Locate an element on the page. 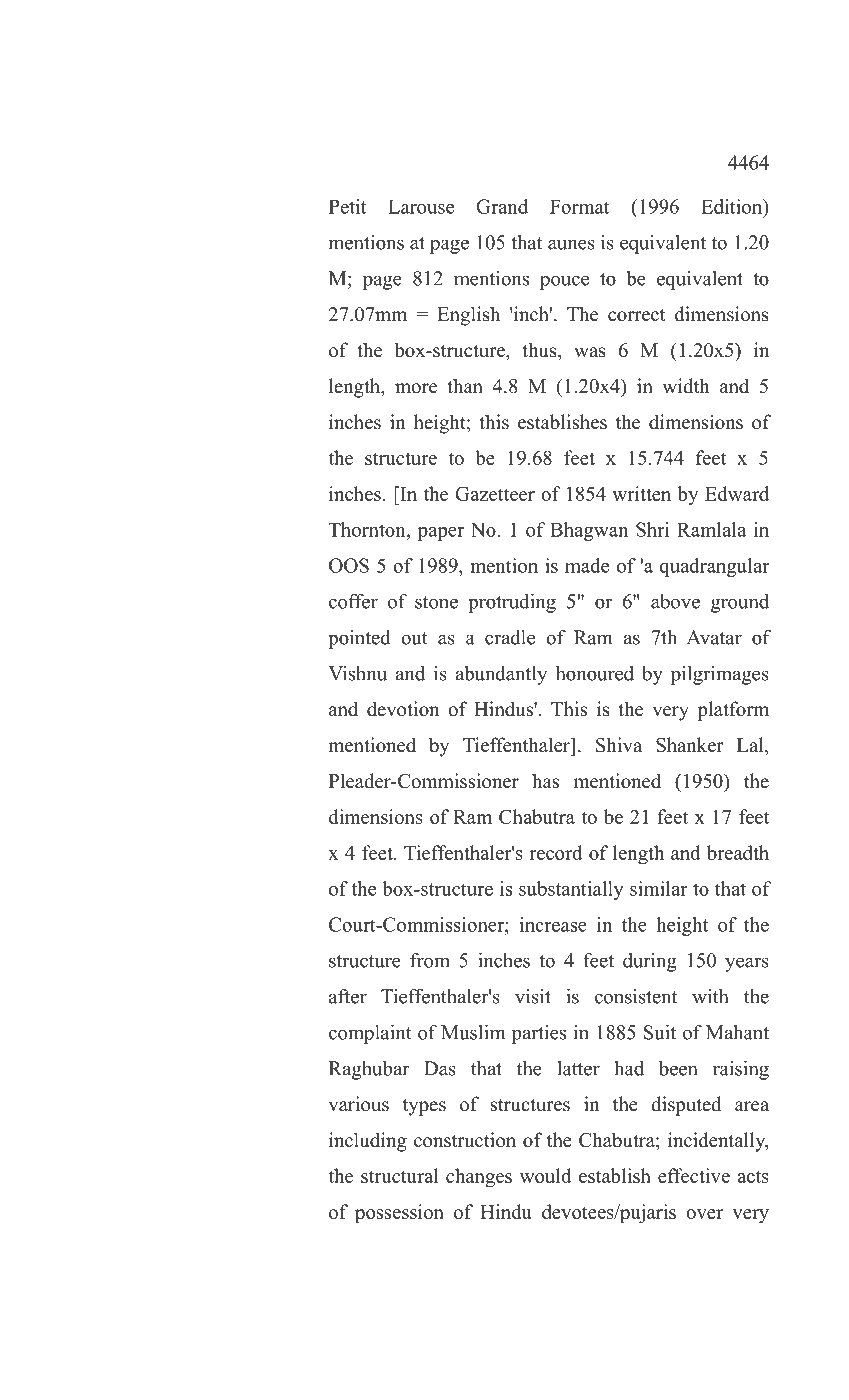 This page has height=1400, width=849. Edition is located at coordinates (733, 206).
